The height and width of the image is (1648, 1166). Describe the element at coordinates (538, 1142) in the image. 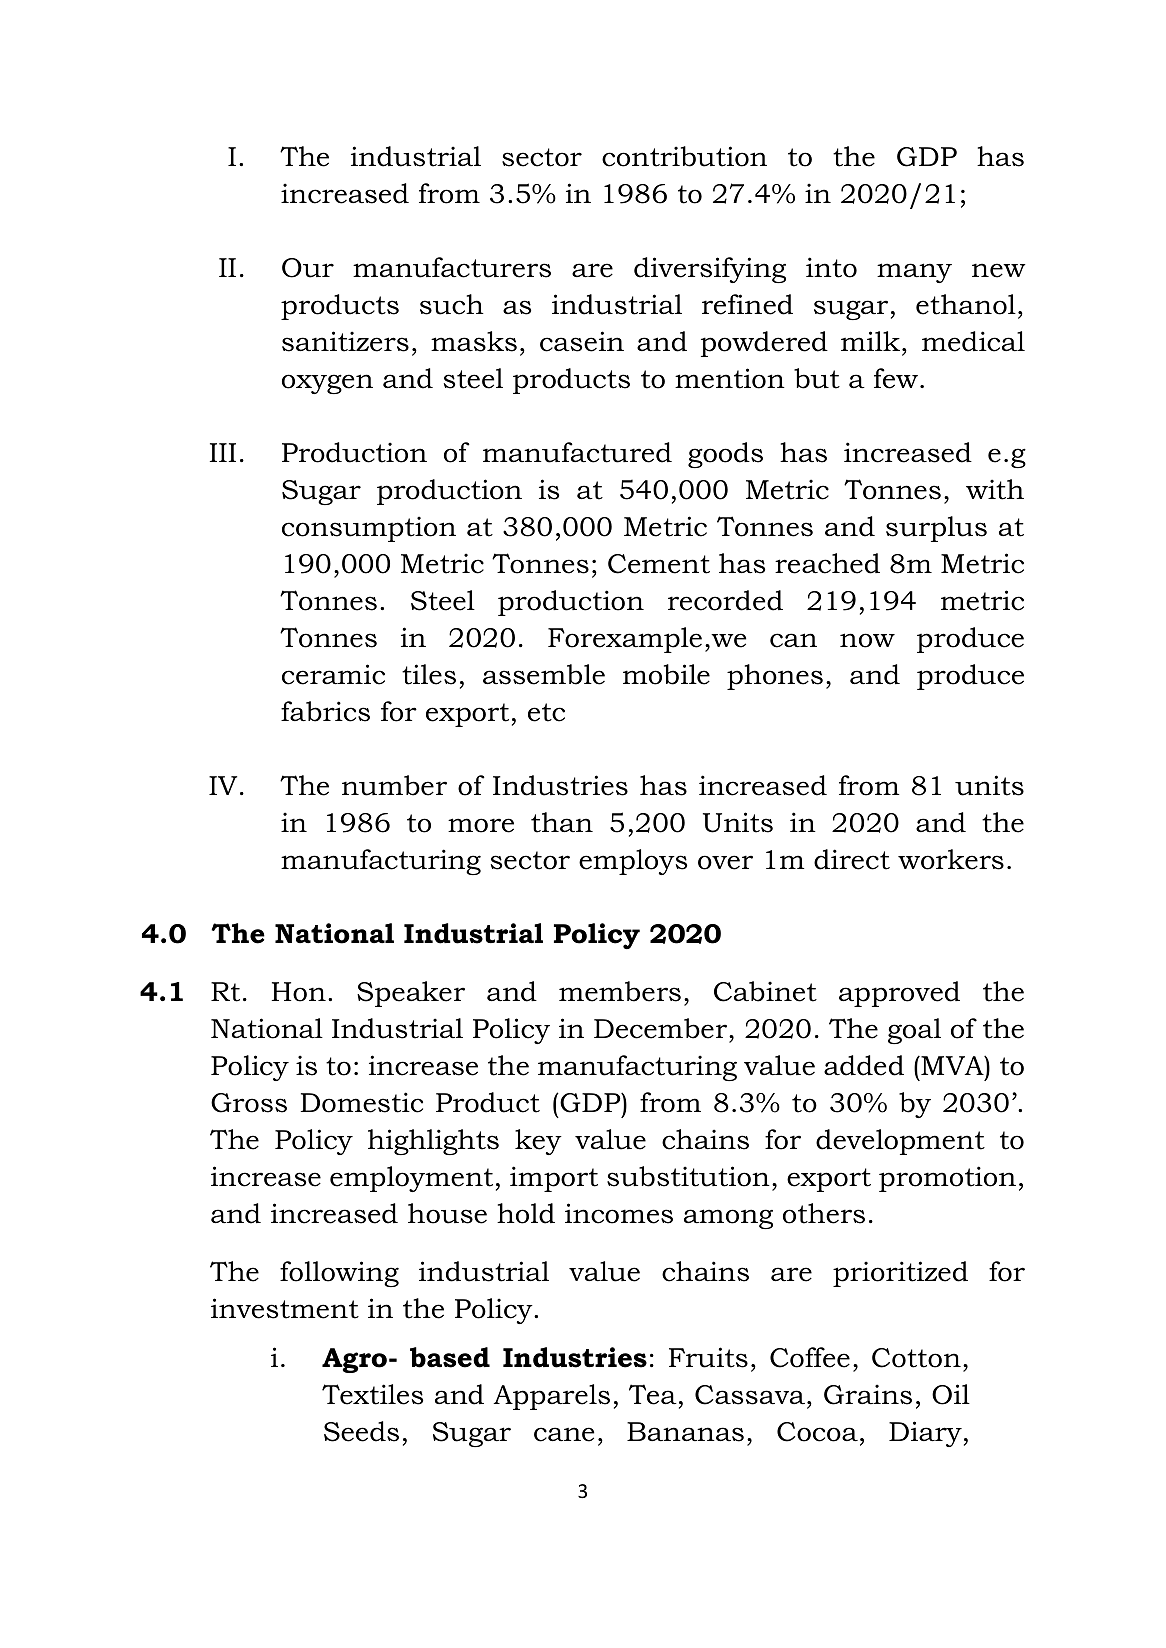

I see `key` at that location.
